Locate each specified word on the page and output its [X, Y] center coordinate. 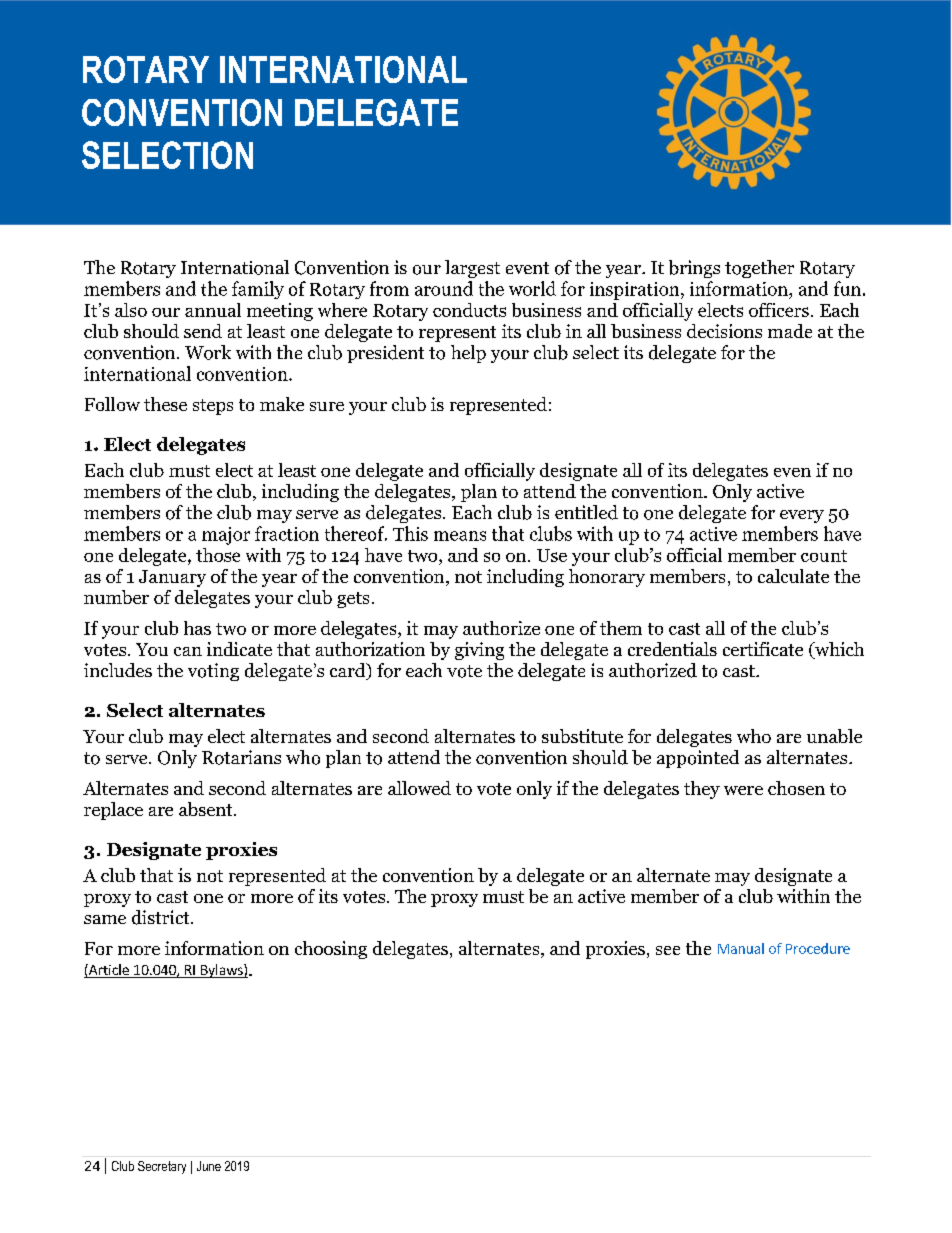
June [209, 1166]
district [162, 917]
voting [213, 672]
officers [779, 310]
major [226, 536]
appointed [698, 759]
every [802, 516]
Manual [741, 948]
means [460, 536]
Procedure [818, 948]
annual [213, 310]
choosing [331, 950]
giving [479, 651]
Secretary [162, 1167]
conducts [469, 310]
